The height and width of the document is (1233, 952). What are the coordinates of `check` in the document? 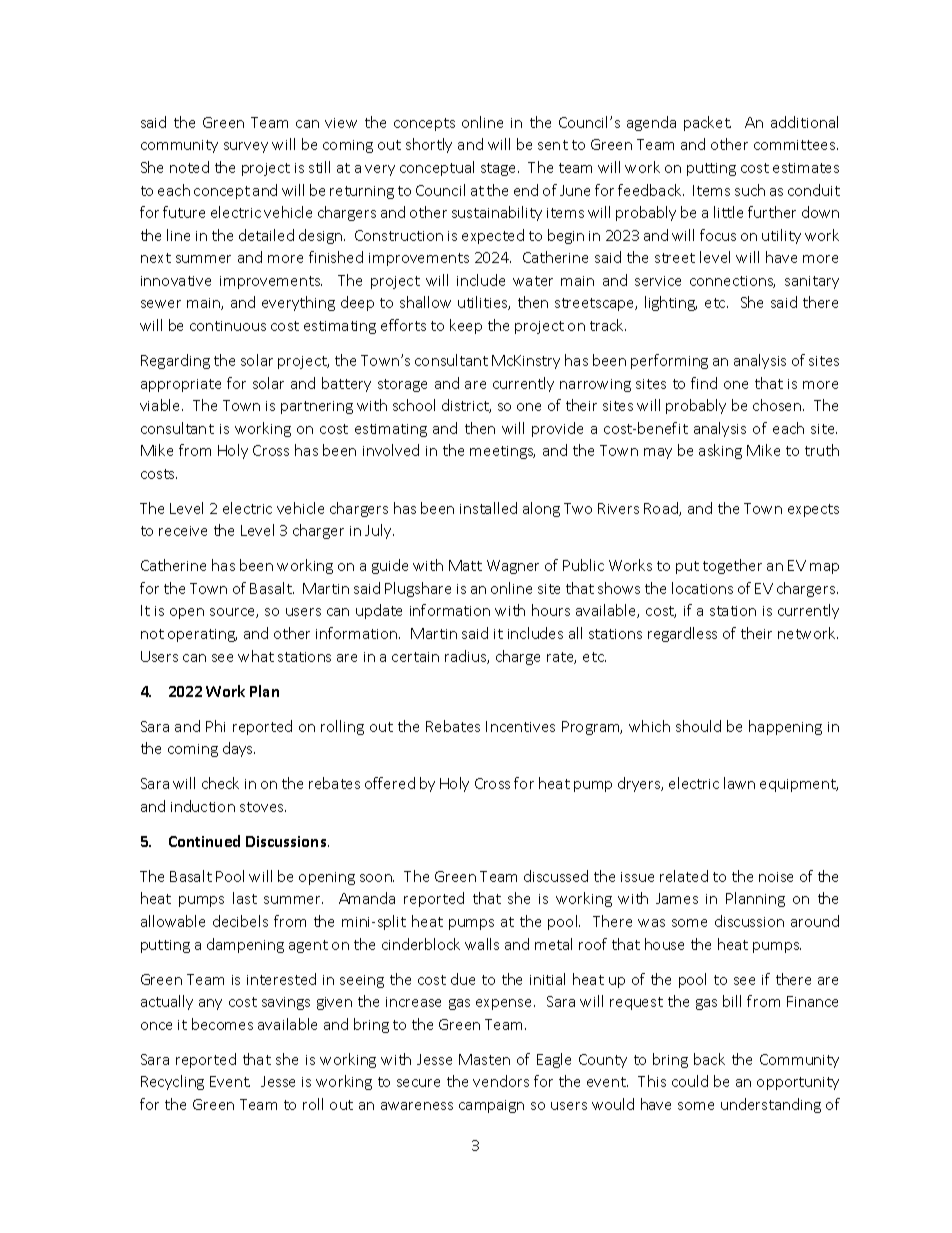 It's located at (220, 783).
